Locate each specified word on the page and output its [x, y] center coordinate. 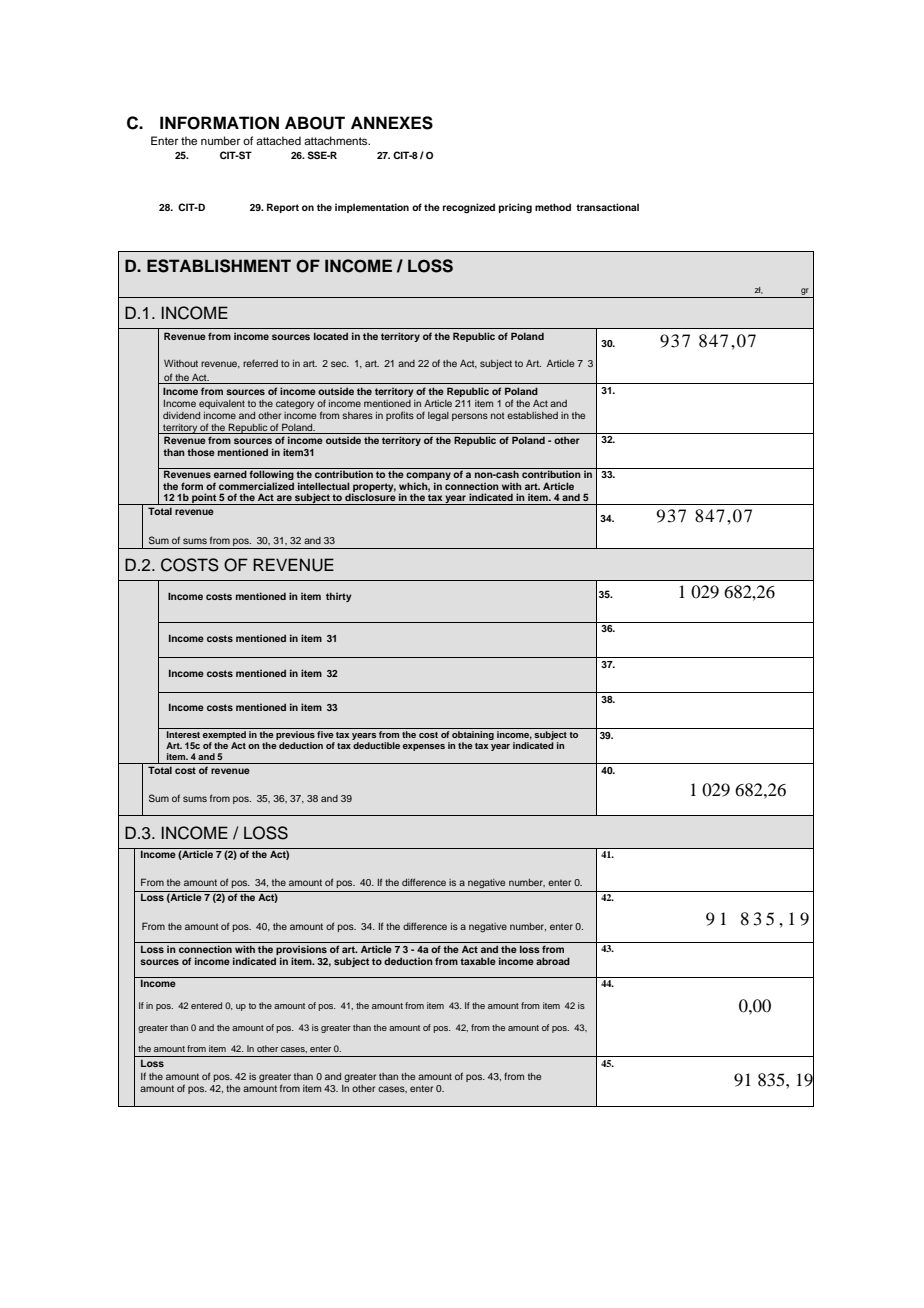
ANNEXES [392, 123]
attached [278, 140]
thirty [339, 597]
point [204, 499]
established [532, 415]
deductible [376, 745]
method [553, 207]
